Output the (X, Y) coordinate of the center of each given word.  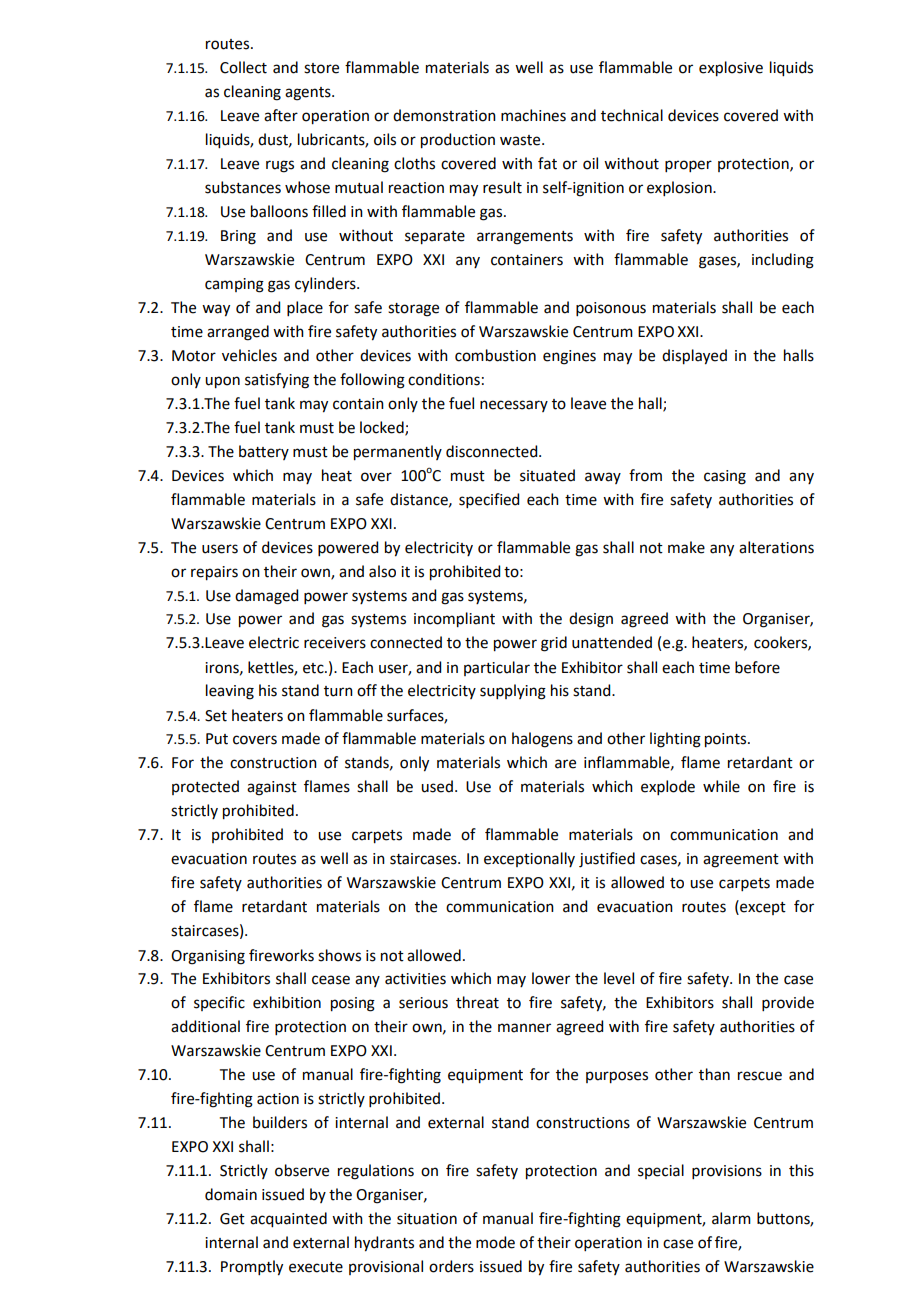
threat (477, 1002)
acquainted (288, 1220)
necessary (514, 406)
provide (788, 1003)
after (281, 115)
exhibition (287, 1002)
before (757, 667)
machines (533, 115)
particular (497, 668)
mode (495, 1242)
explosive (731, 69)
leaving (230, 692)
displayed (694, 357)
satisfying (277, 381)
